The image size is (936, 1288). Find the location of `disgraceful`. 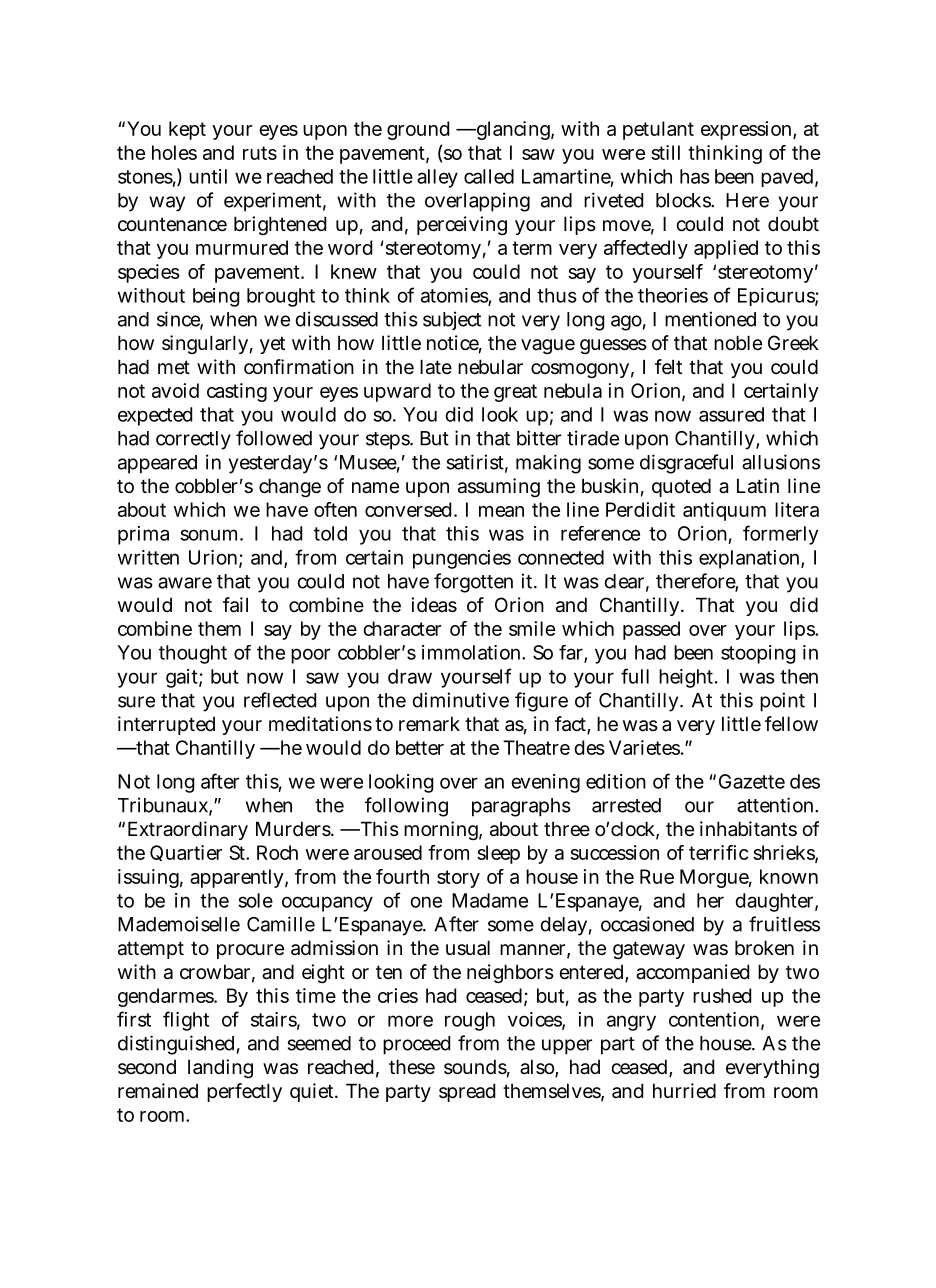

disgraceful is located at coordinates (686, 464).
